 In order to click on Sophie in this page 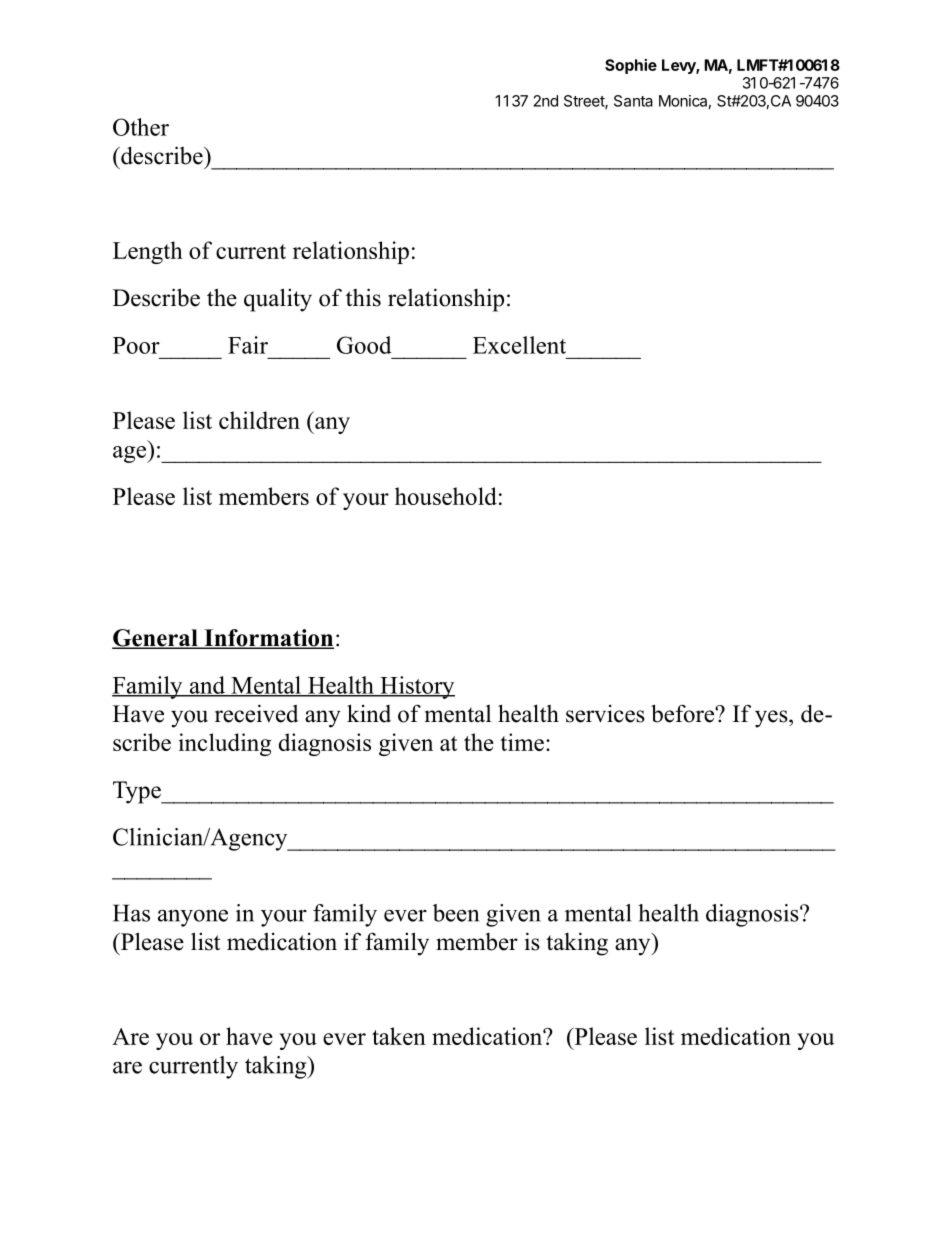, I will do `click(631, 66)`.
